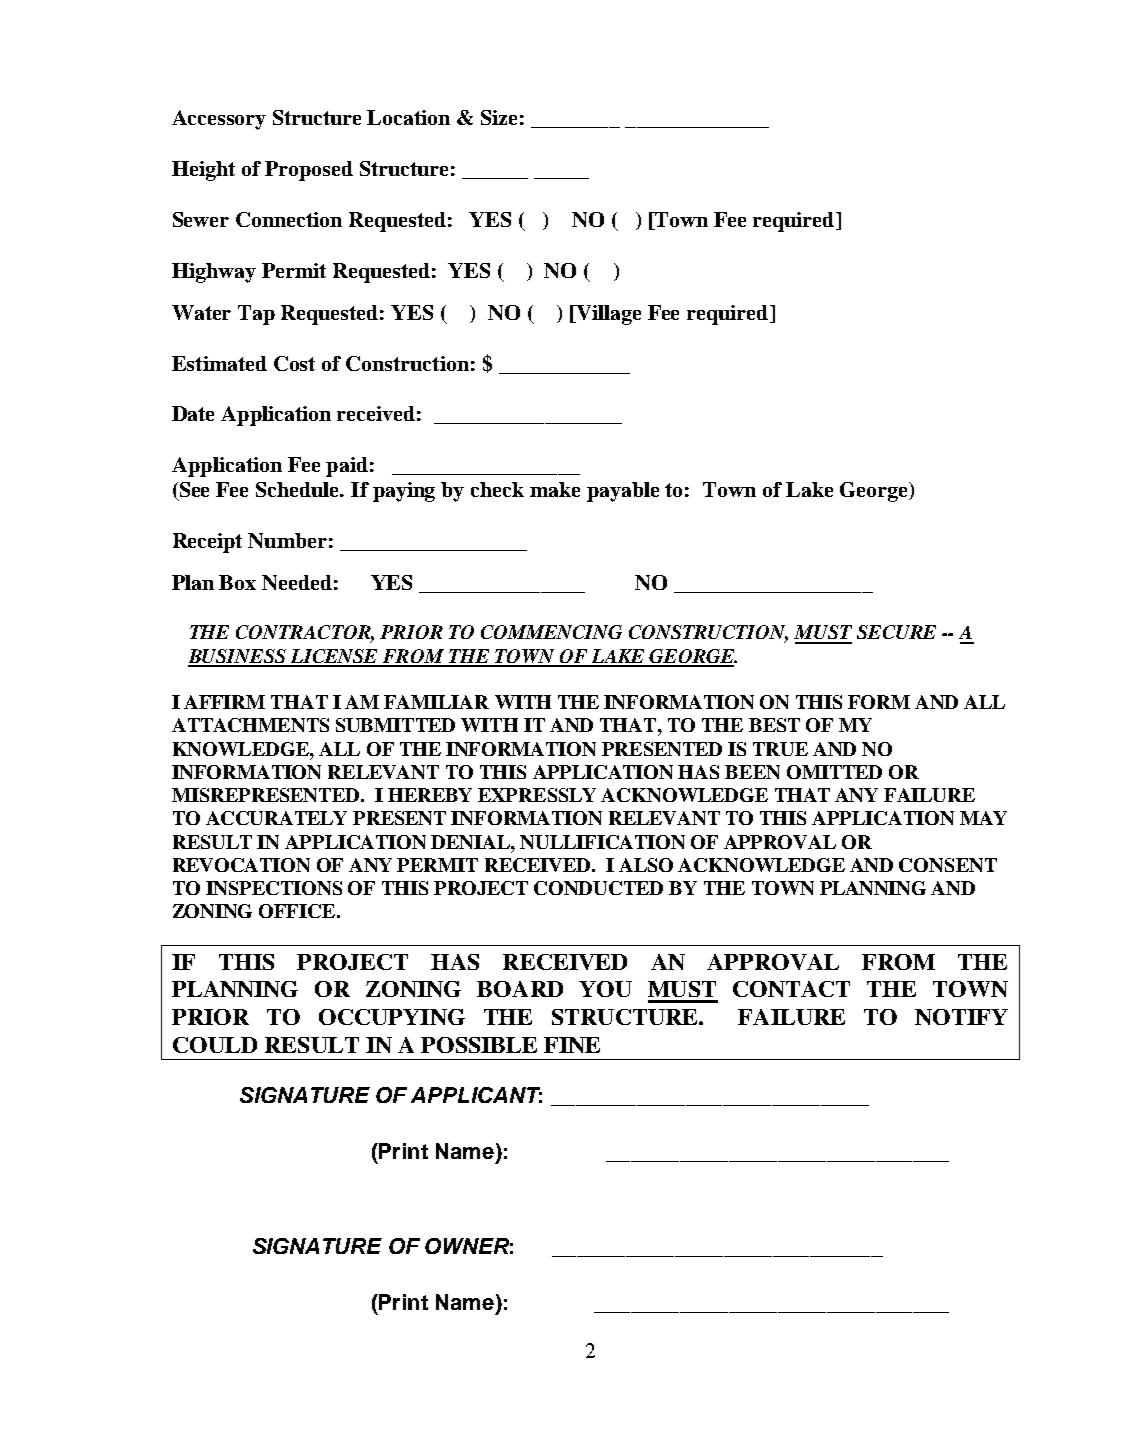  I want to click on Location, so click(408, 117).
